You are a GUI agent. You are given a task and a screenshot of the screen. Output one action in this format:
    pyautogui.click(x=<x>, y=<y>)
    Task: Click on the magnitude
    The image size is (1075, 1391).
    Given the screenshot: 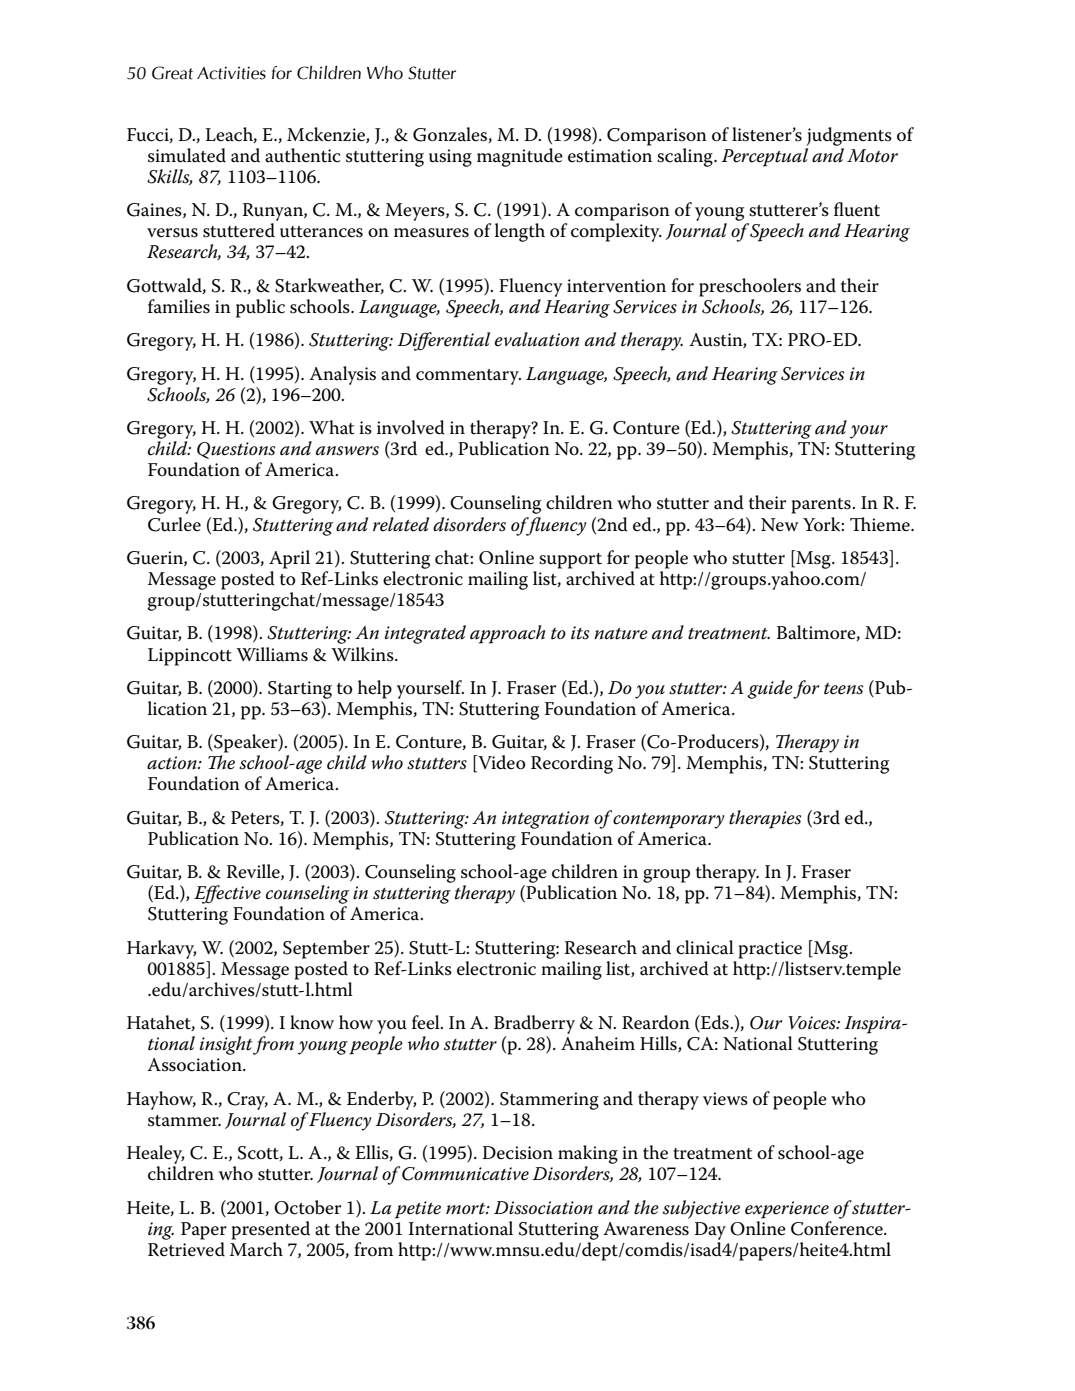 What is the action you would take?
    pyautogui.click(x=520, y=157)
